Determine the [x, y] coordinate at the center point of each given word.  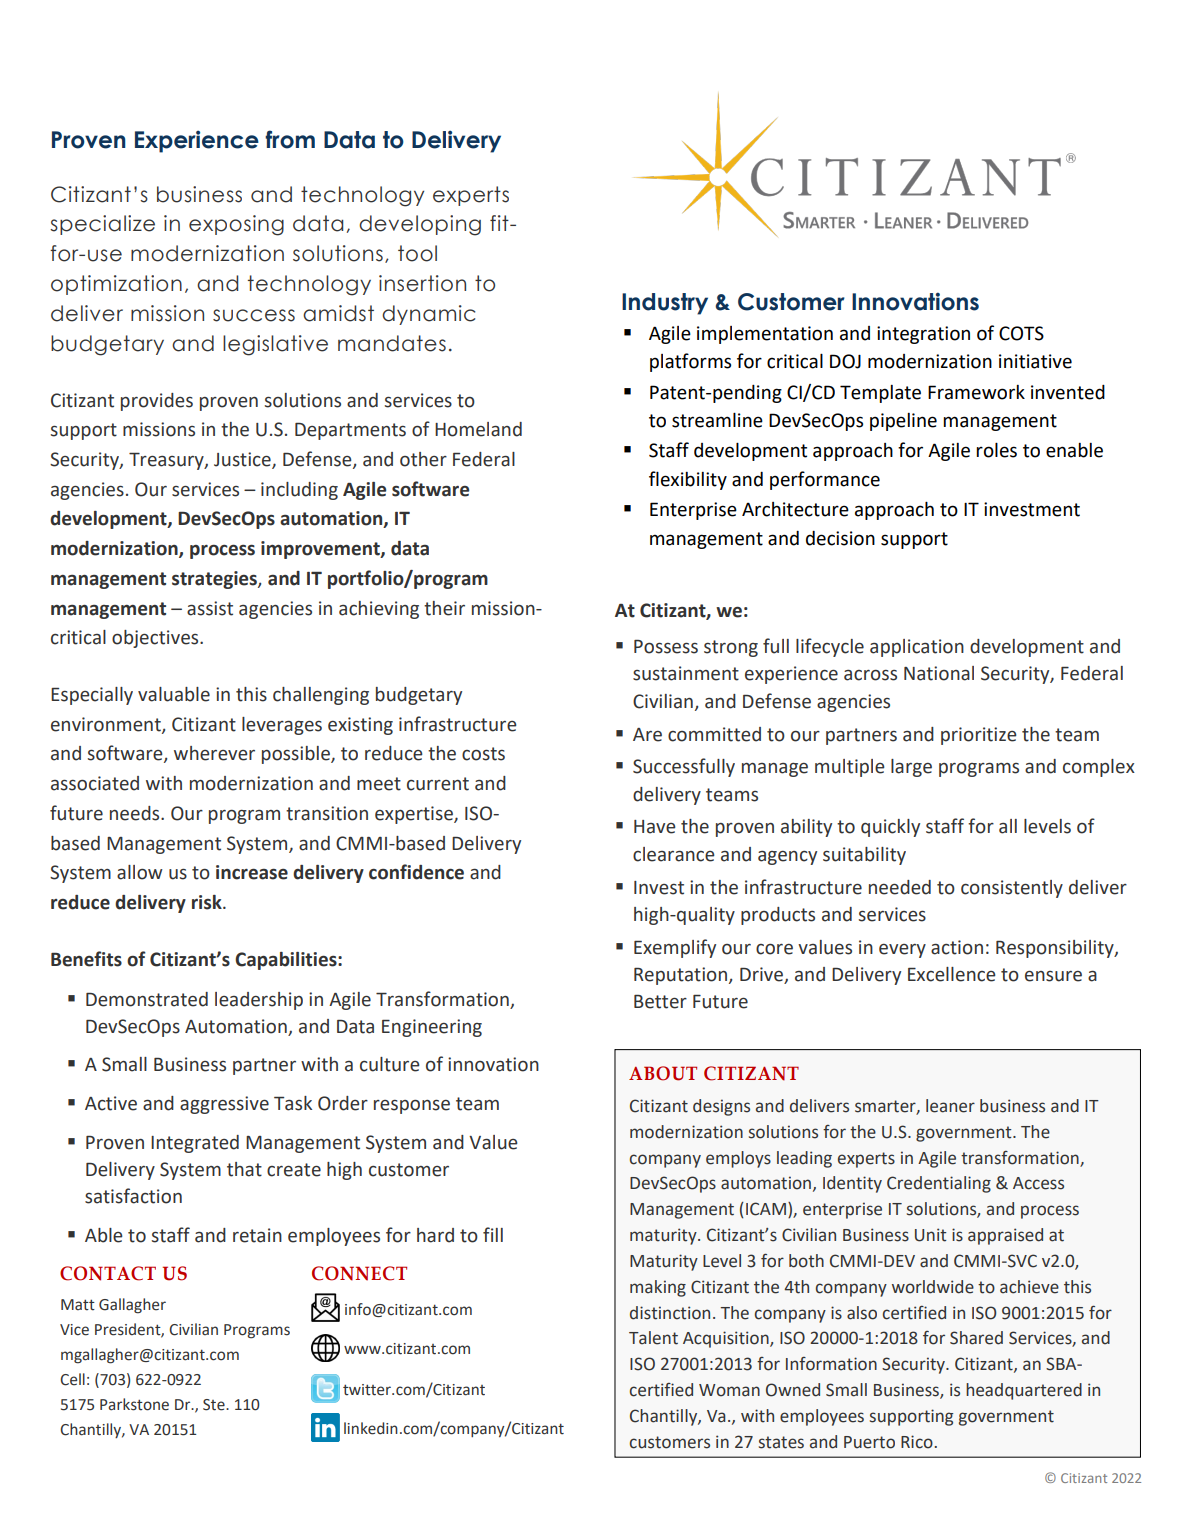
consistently [1012, 889]
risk [208, 902]
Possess [666, 647]
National [939, 673]
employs [738, 1159]
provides [157, 402]
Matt [78, 1305]
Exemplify [675, 948]
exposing [236, 225]
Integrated [195, 1144]
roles [996, 450]
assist [210, 608]
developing [420, 225]
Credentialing [939, 1184]
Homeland [478, 429]
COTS [1021, 333]
